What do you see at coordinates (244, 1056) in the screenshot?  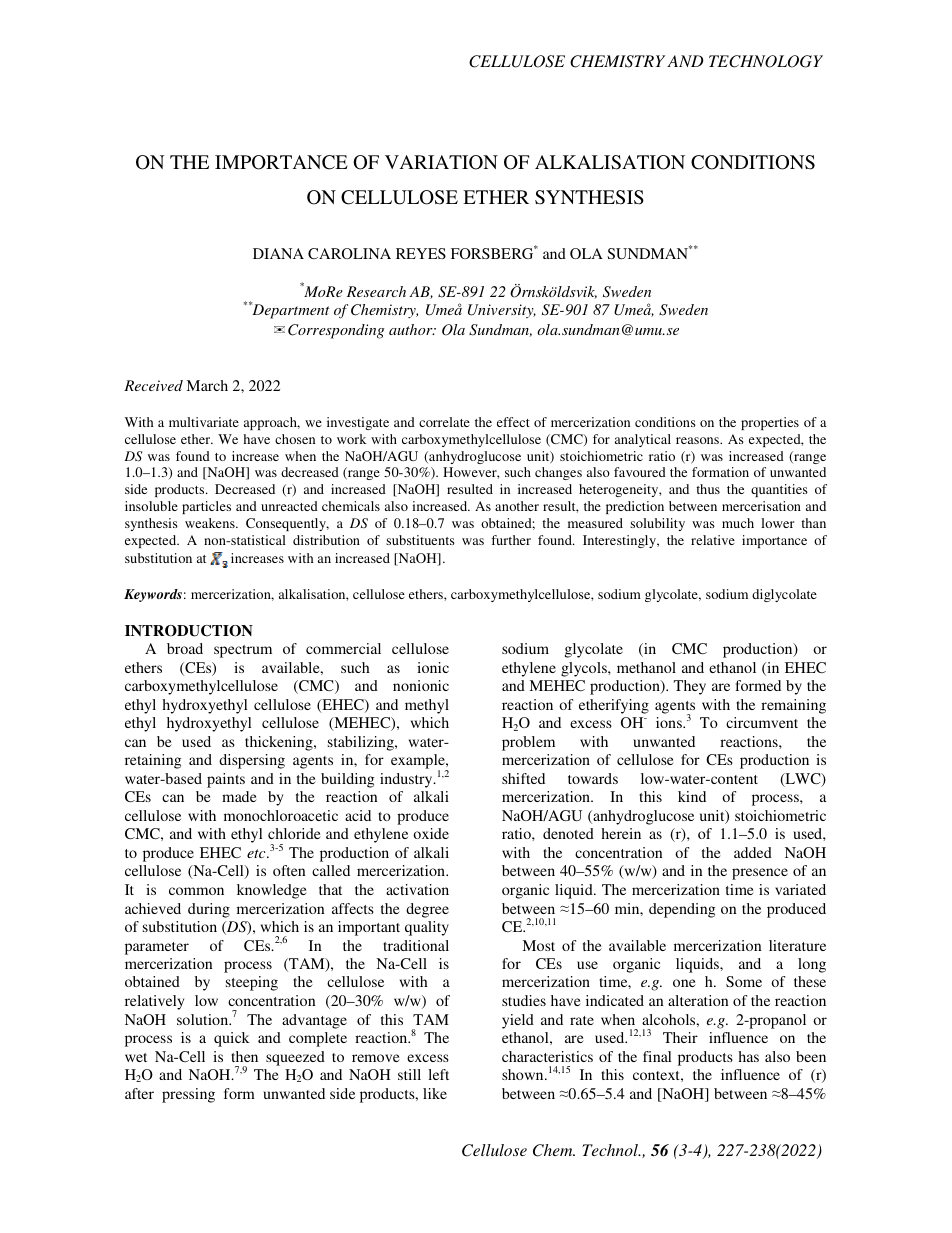 I see `then` at bounding box center [244, 1056].
